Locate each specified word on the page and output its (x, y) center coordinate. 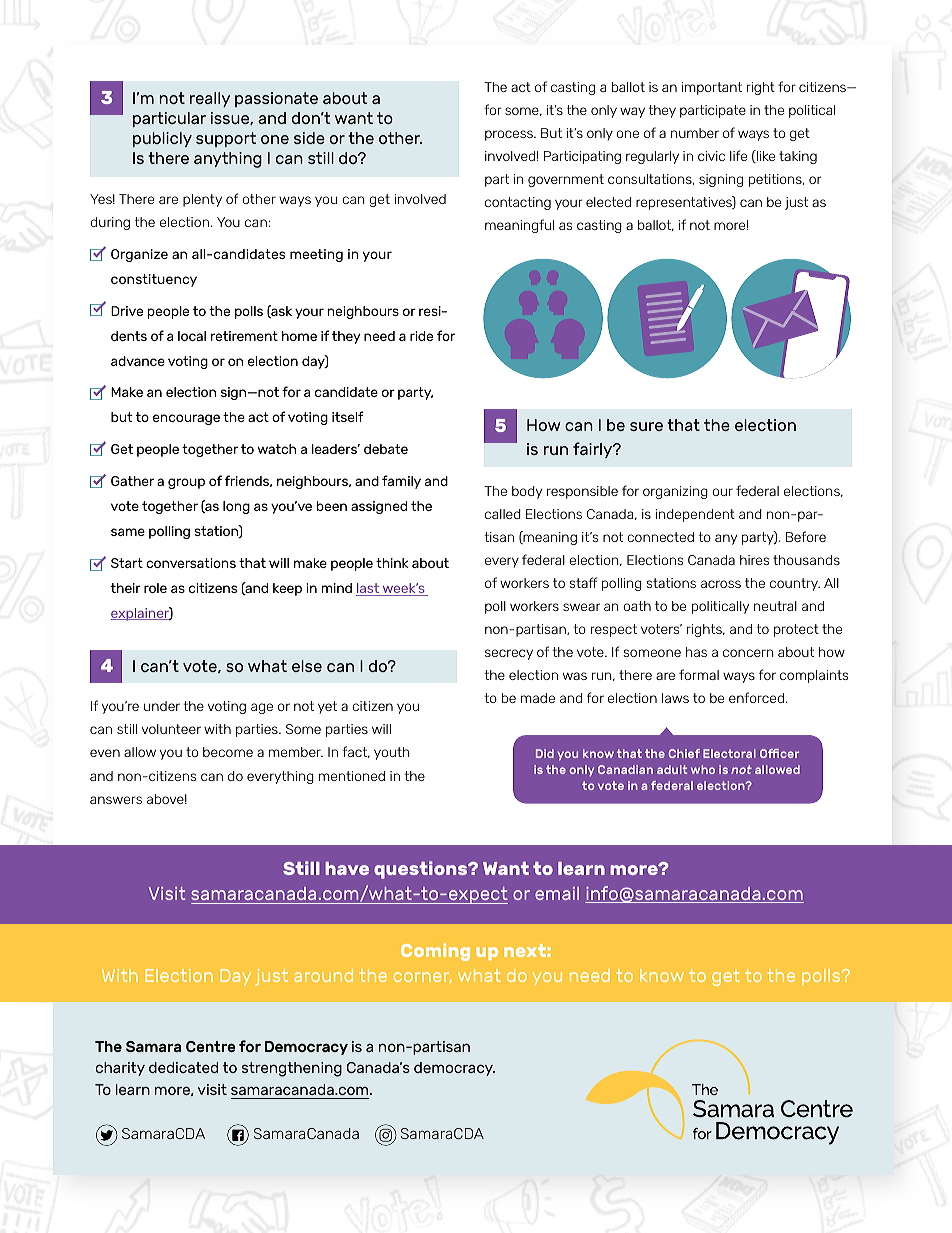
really (210, 99)
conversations (191, 563)
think (392, 563)
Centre (211, 1046)
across (721, 584)
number (695, 133)
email (557, 893)
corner (423, 977)
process (510, 135)
